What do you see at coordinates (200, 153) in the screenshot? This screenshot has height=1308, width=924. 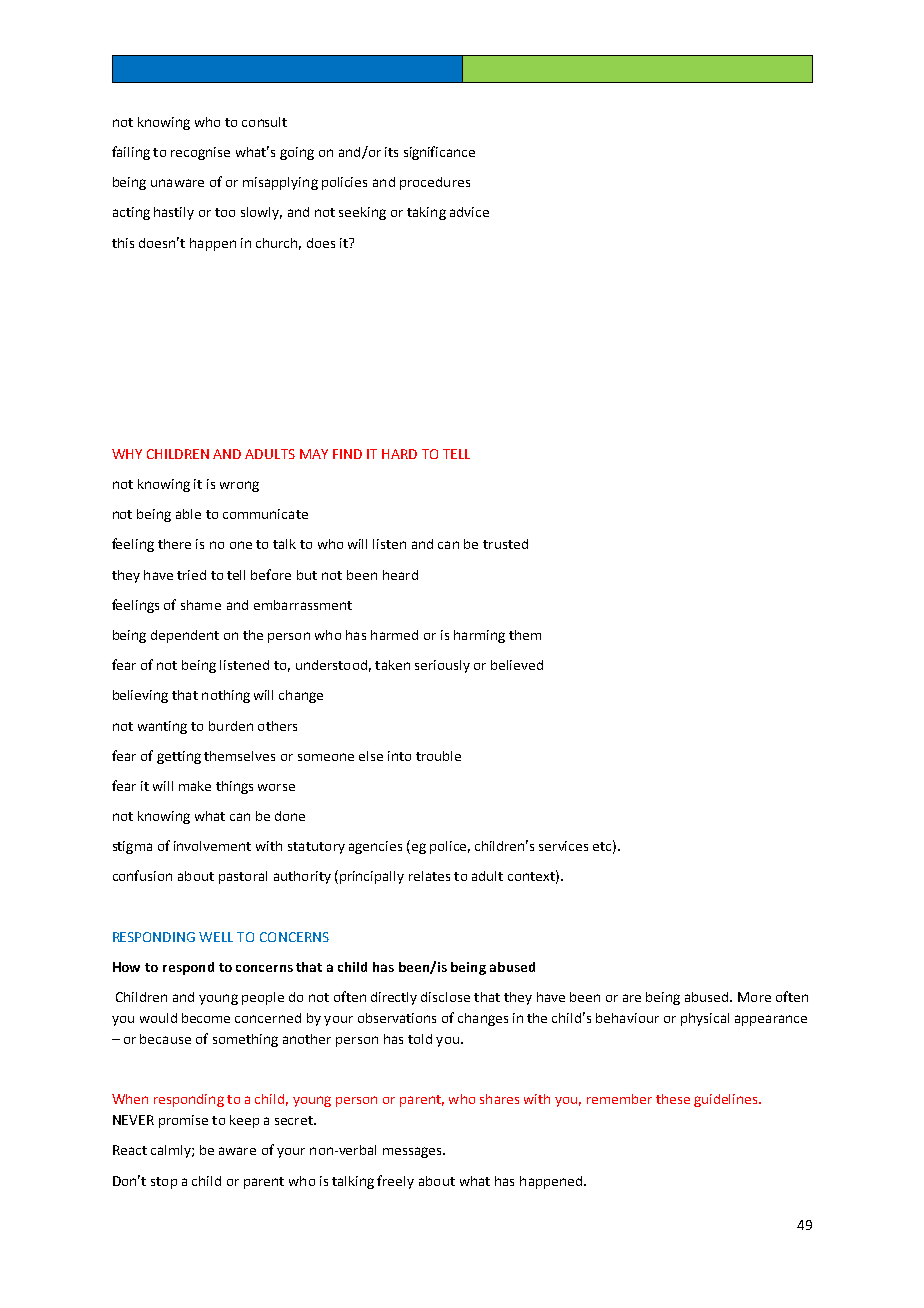 I see `recognise` at bounding box center [200, 153].
